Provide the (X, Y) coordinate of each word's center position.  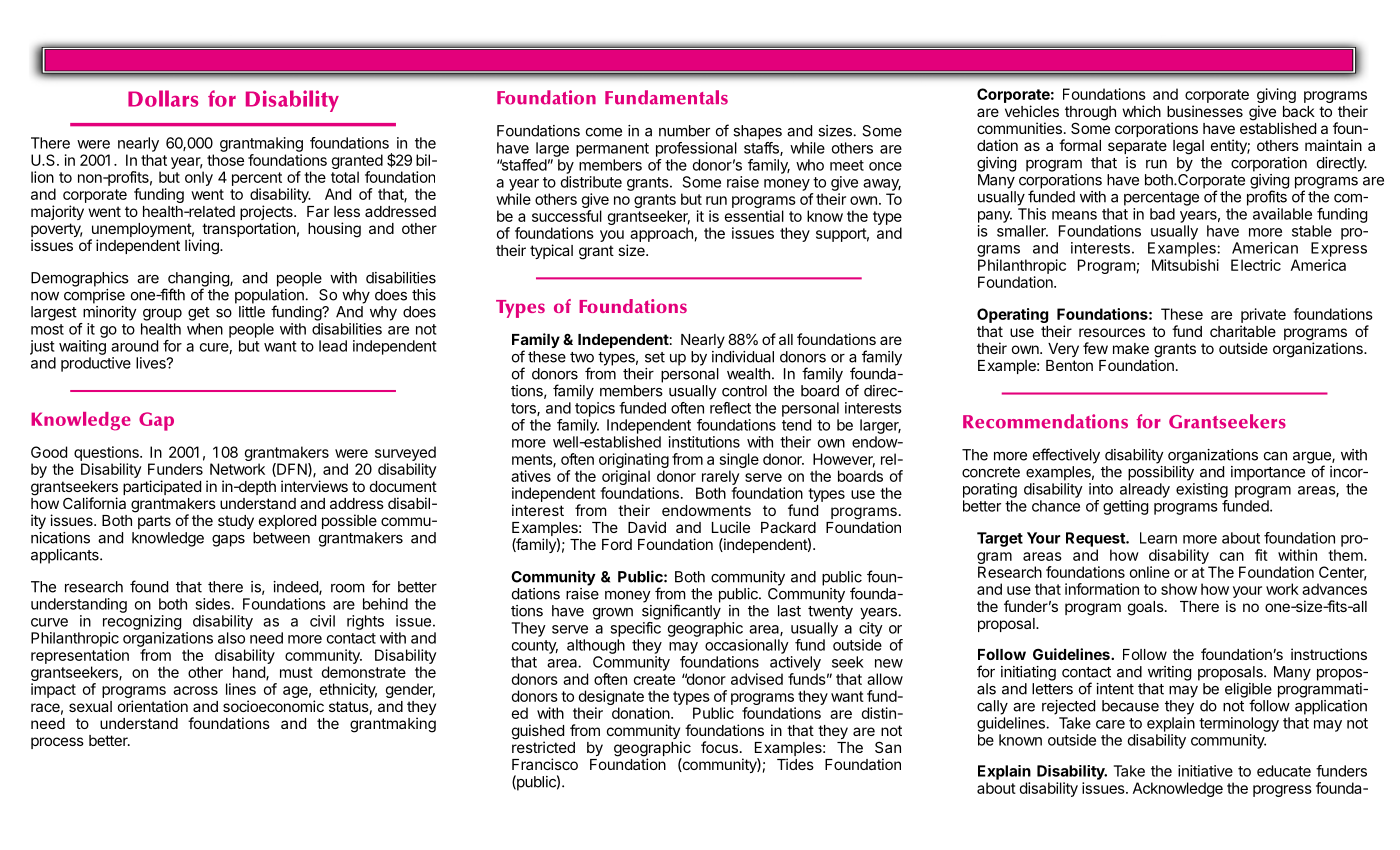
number (684, 131)
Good (49, 452)
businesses (1205, 111)
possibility (1161, 473)
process (57, 743)
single (739, 460)
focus (719, 747)
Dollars (163, 98)
